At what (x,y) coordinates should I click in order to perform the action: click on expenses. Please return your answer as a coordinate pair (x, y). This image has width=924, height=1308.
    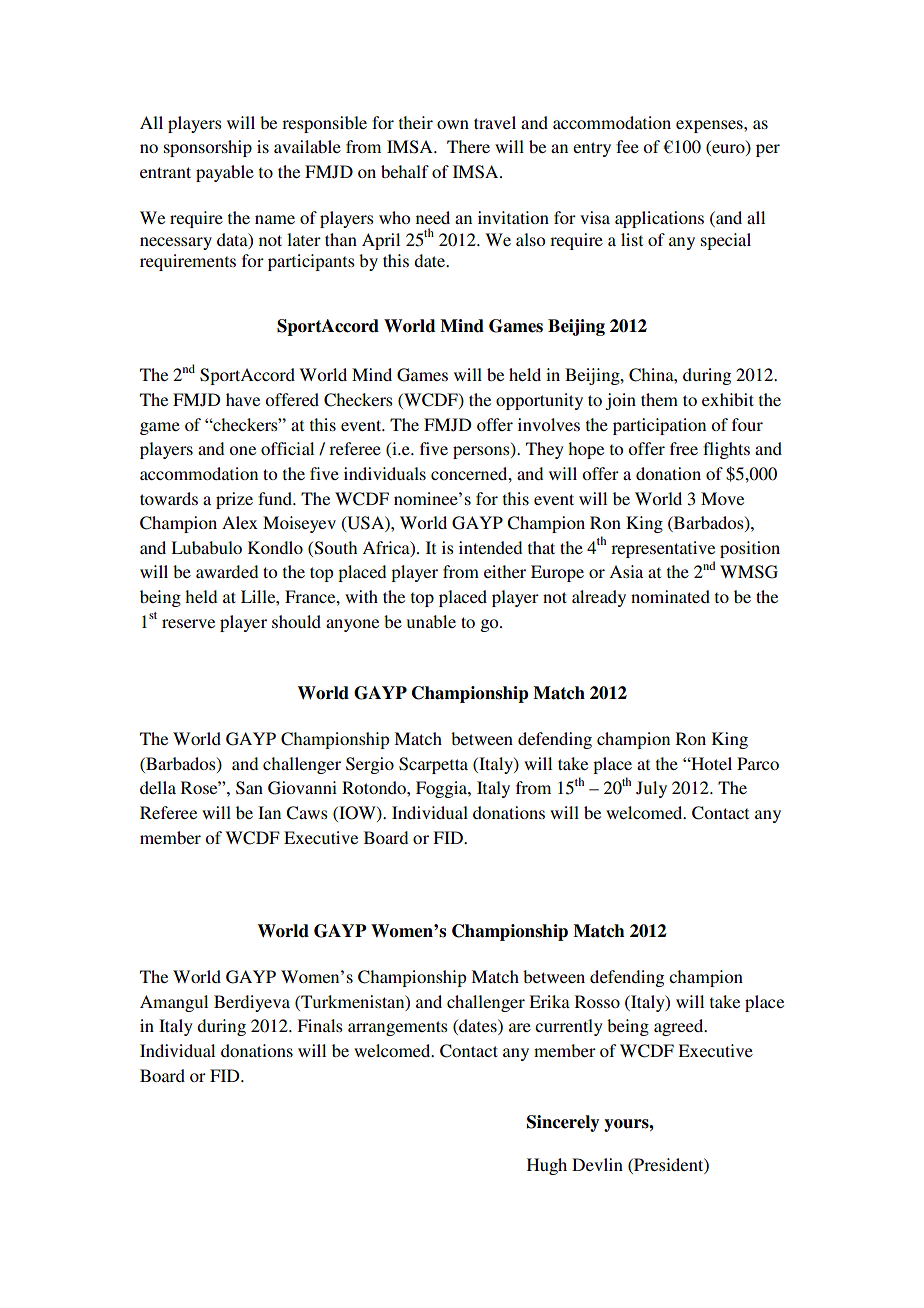
    Looking at the image, I should click on (710, 126).
